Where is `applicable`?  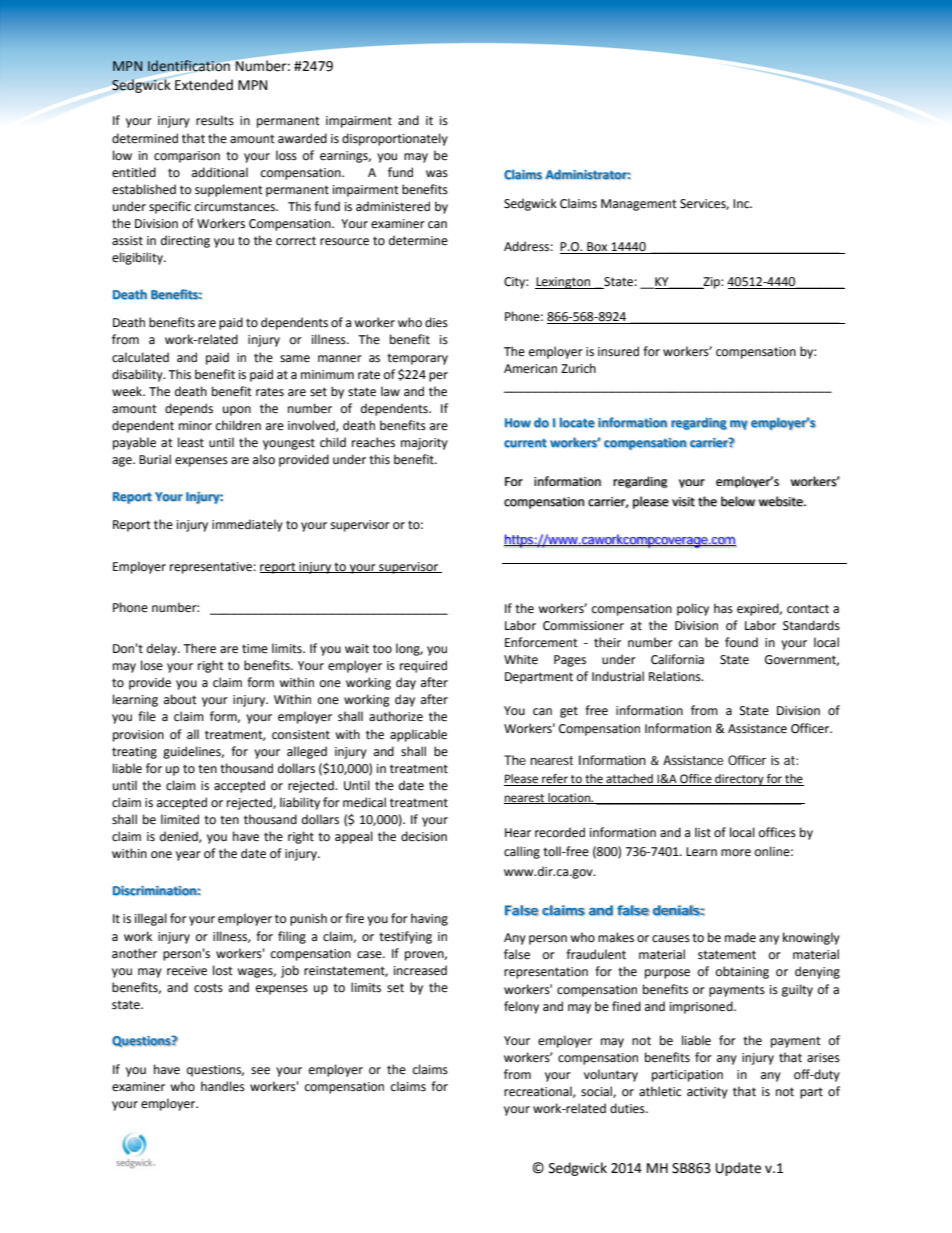
applicable is located at coordinates (418, 735).
